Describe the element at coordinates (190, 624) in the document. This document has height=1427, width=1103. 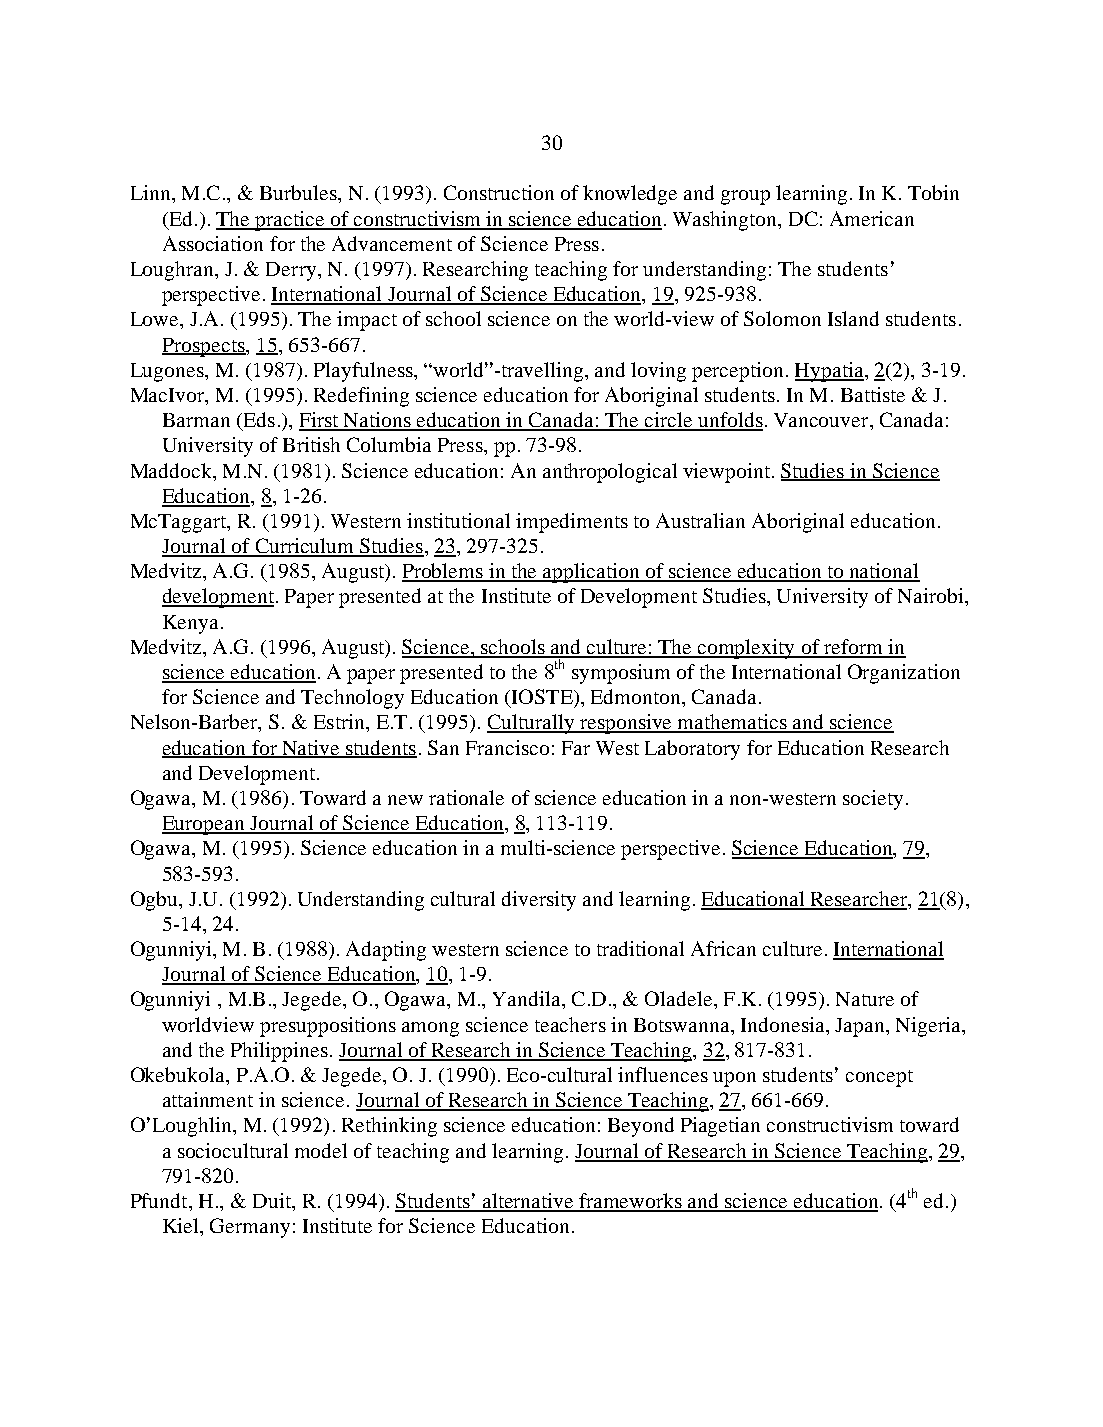
I see `Kenya` at that location.
